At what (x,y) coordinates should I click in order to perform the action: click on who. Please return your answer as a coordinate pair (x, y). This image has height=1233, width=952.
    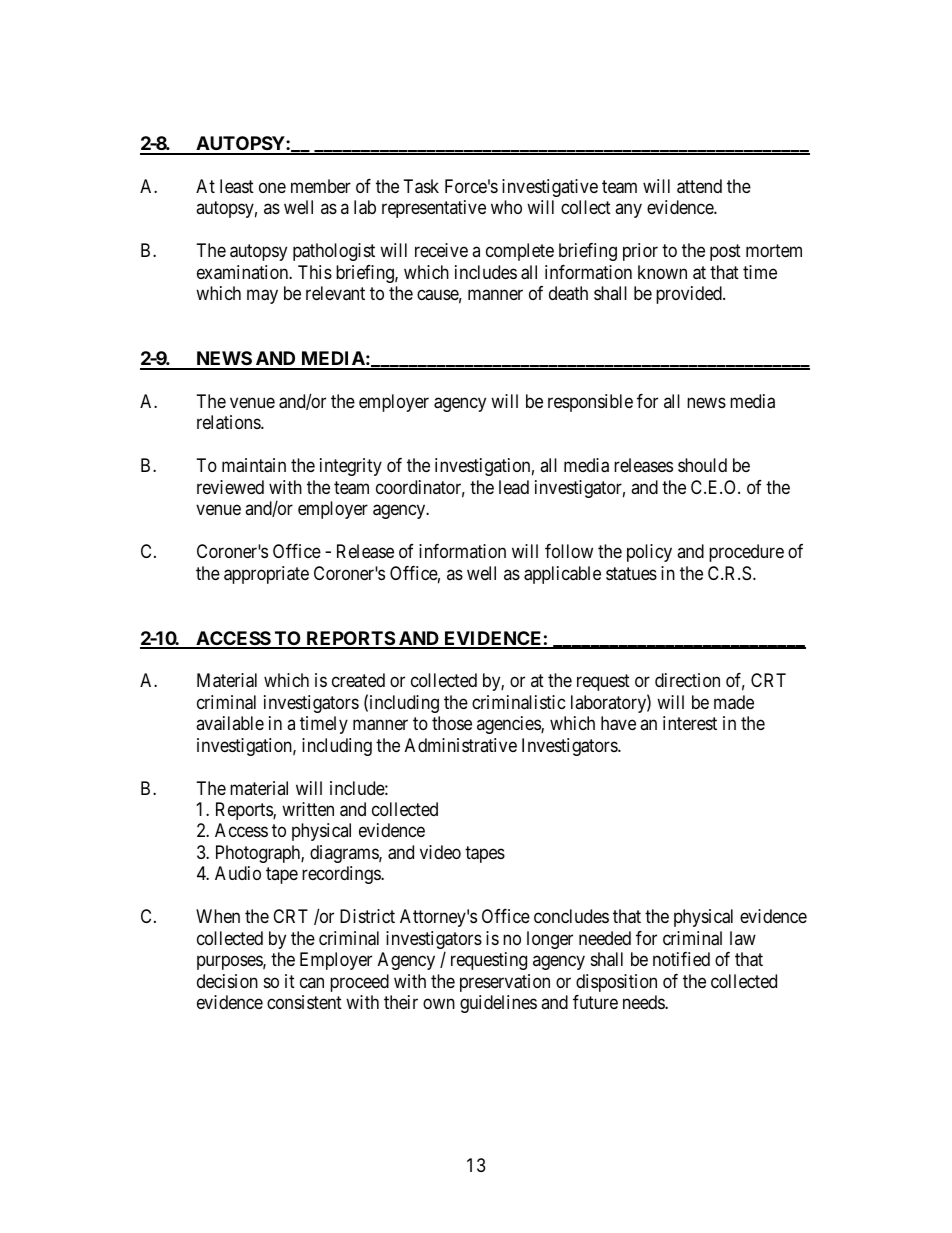
    Looking at the image, I should click on (506, 207).
